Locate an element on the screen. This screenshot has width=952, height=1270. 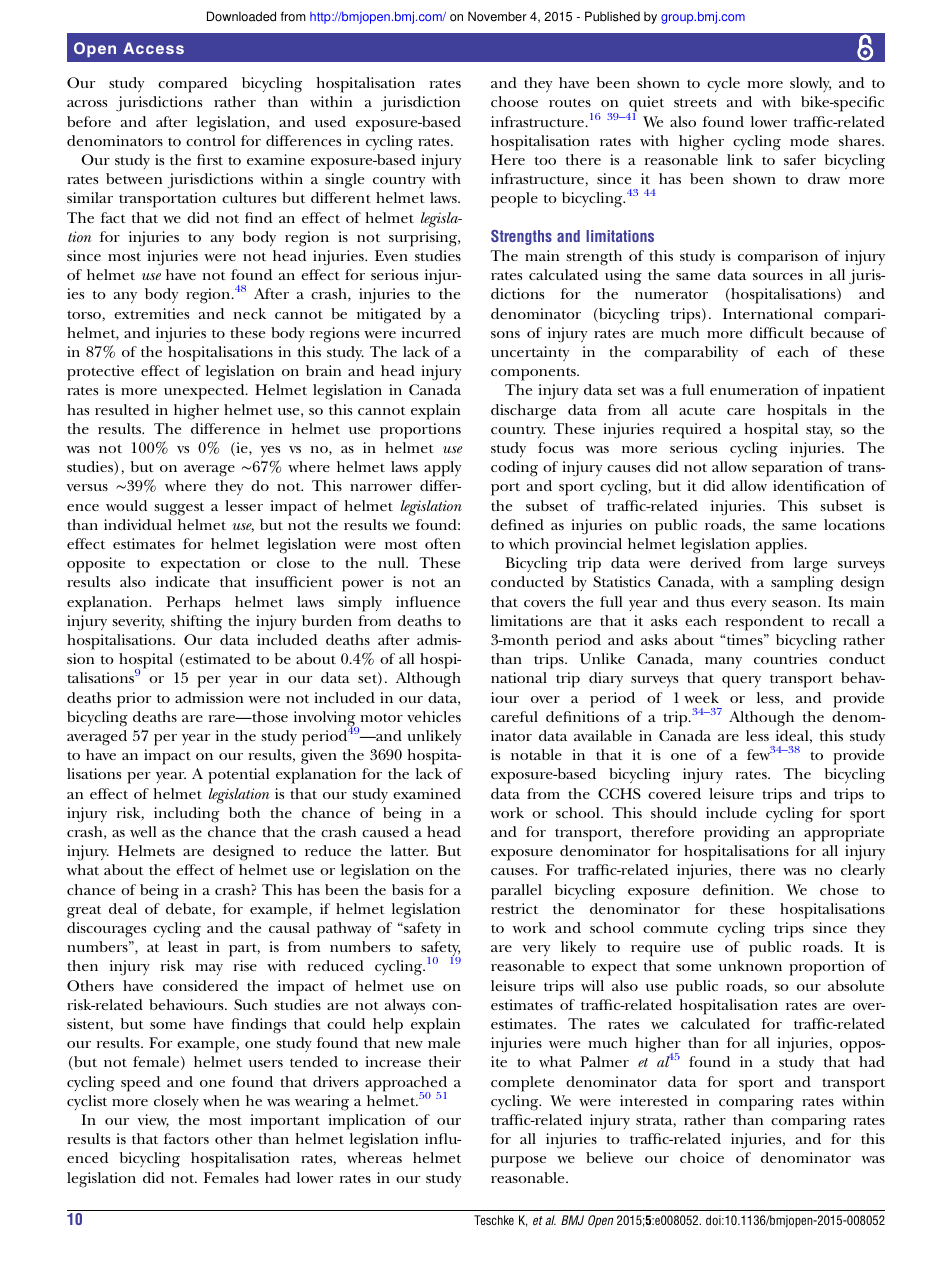
discharge is located at coordinates (523, 412).
